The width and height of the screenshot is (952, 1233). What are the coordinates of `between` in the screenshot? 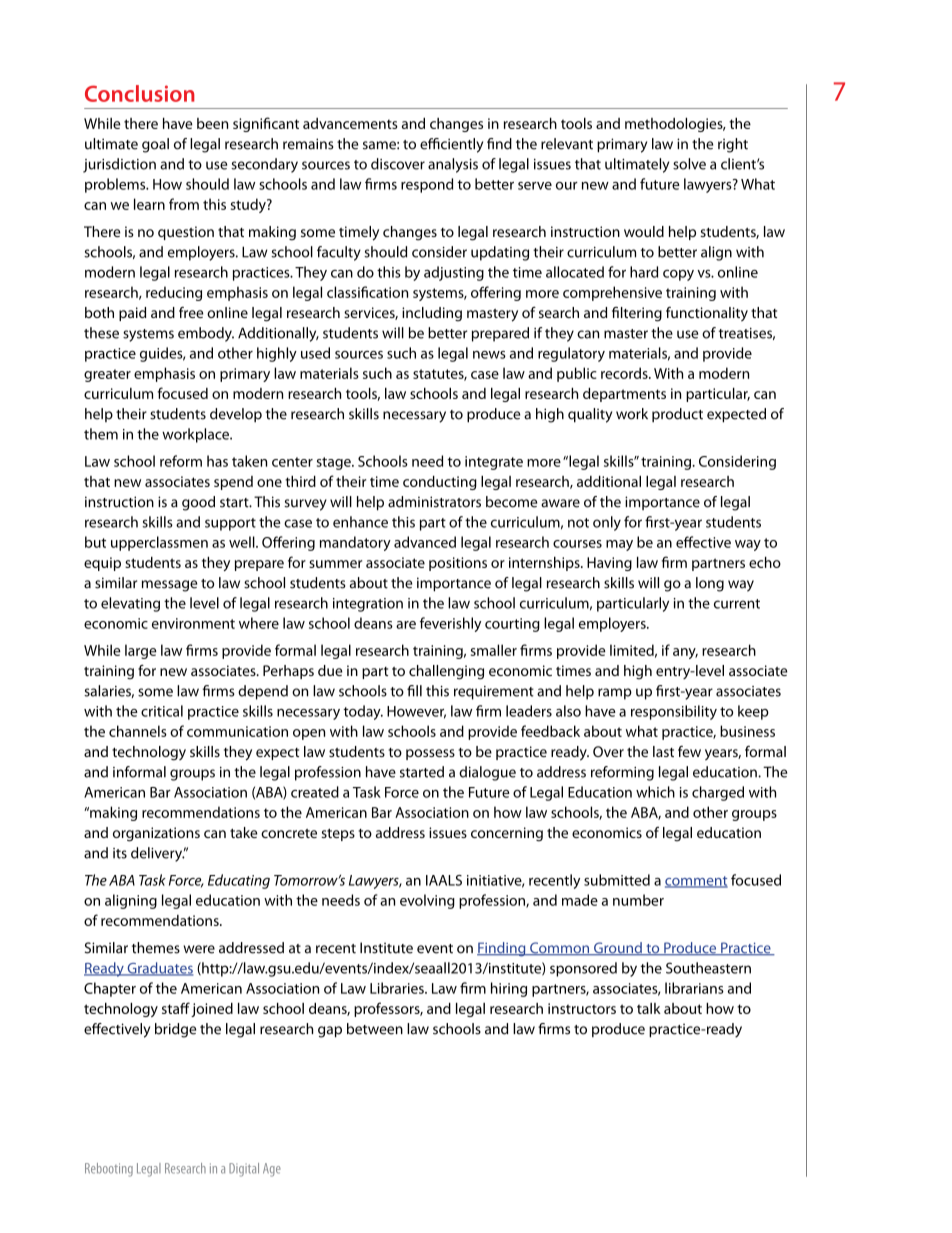 It's located at (375, 1029).
